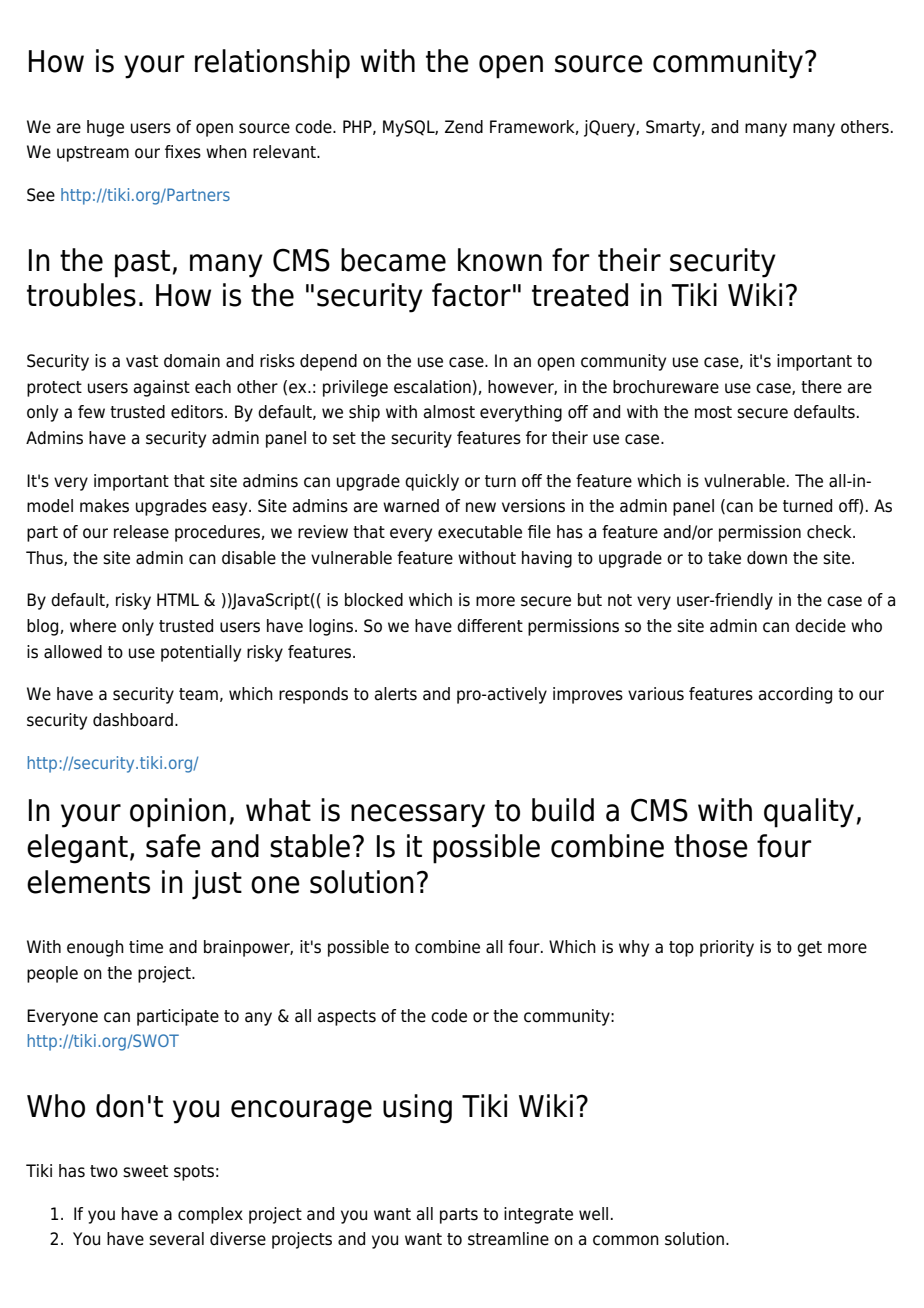 This image has width=924, height=1308. I want to click on upstream, so click(93, 154).
